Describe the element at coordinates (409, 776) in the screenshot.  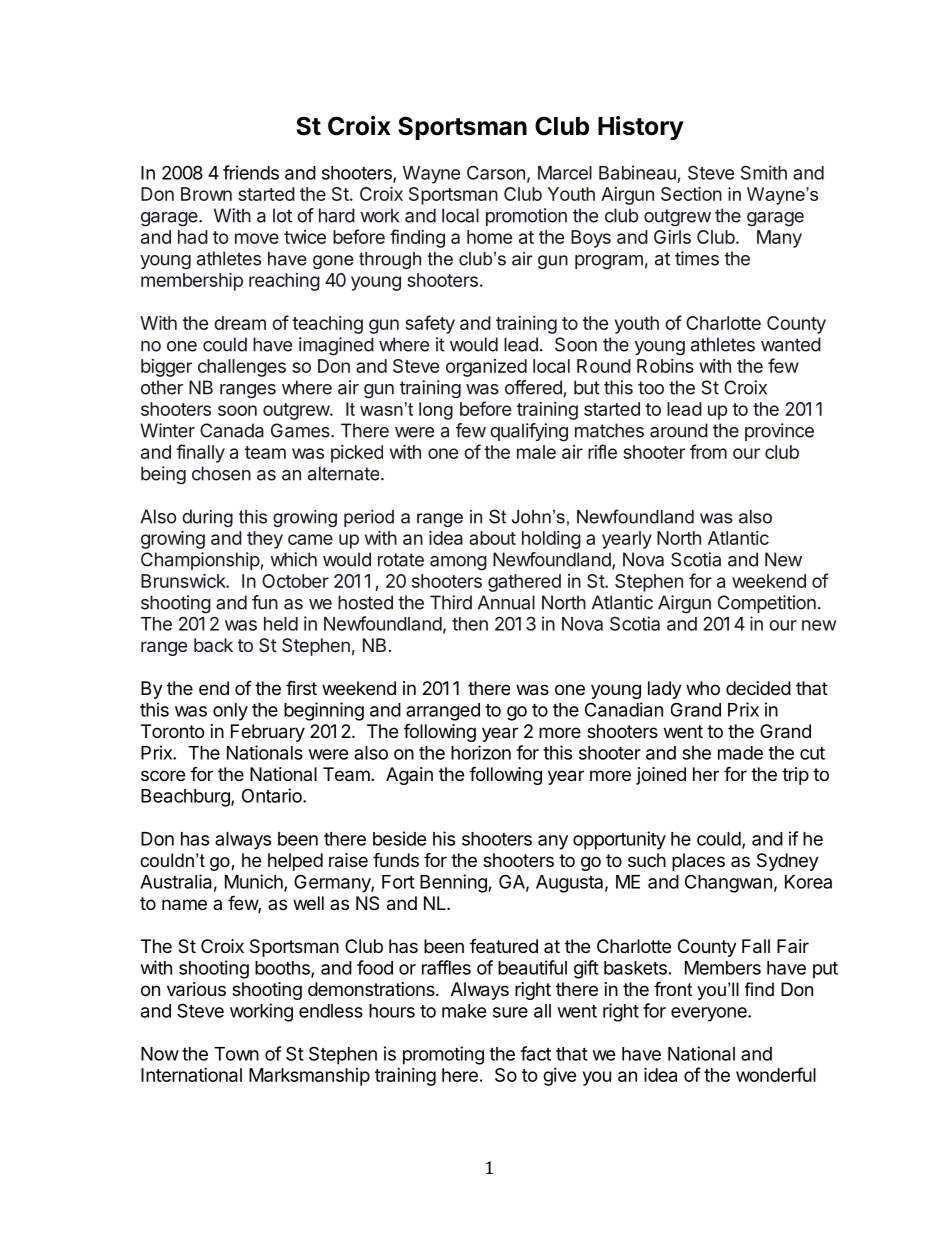
I see `Again` at that location.
